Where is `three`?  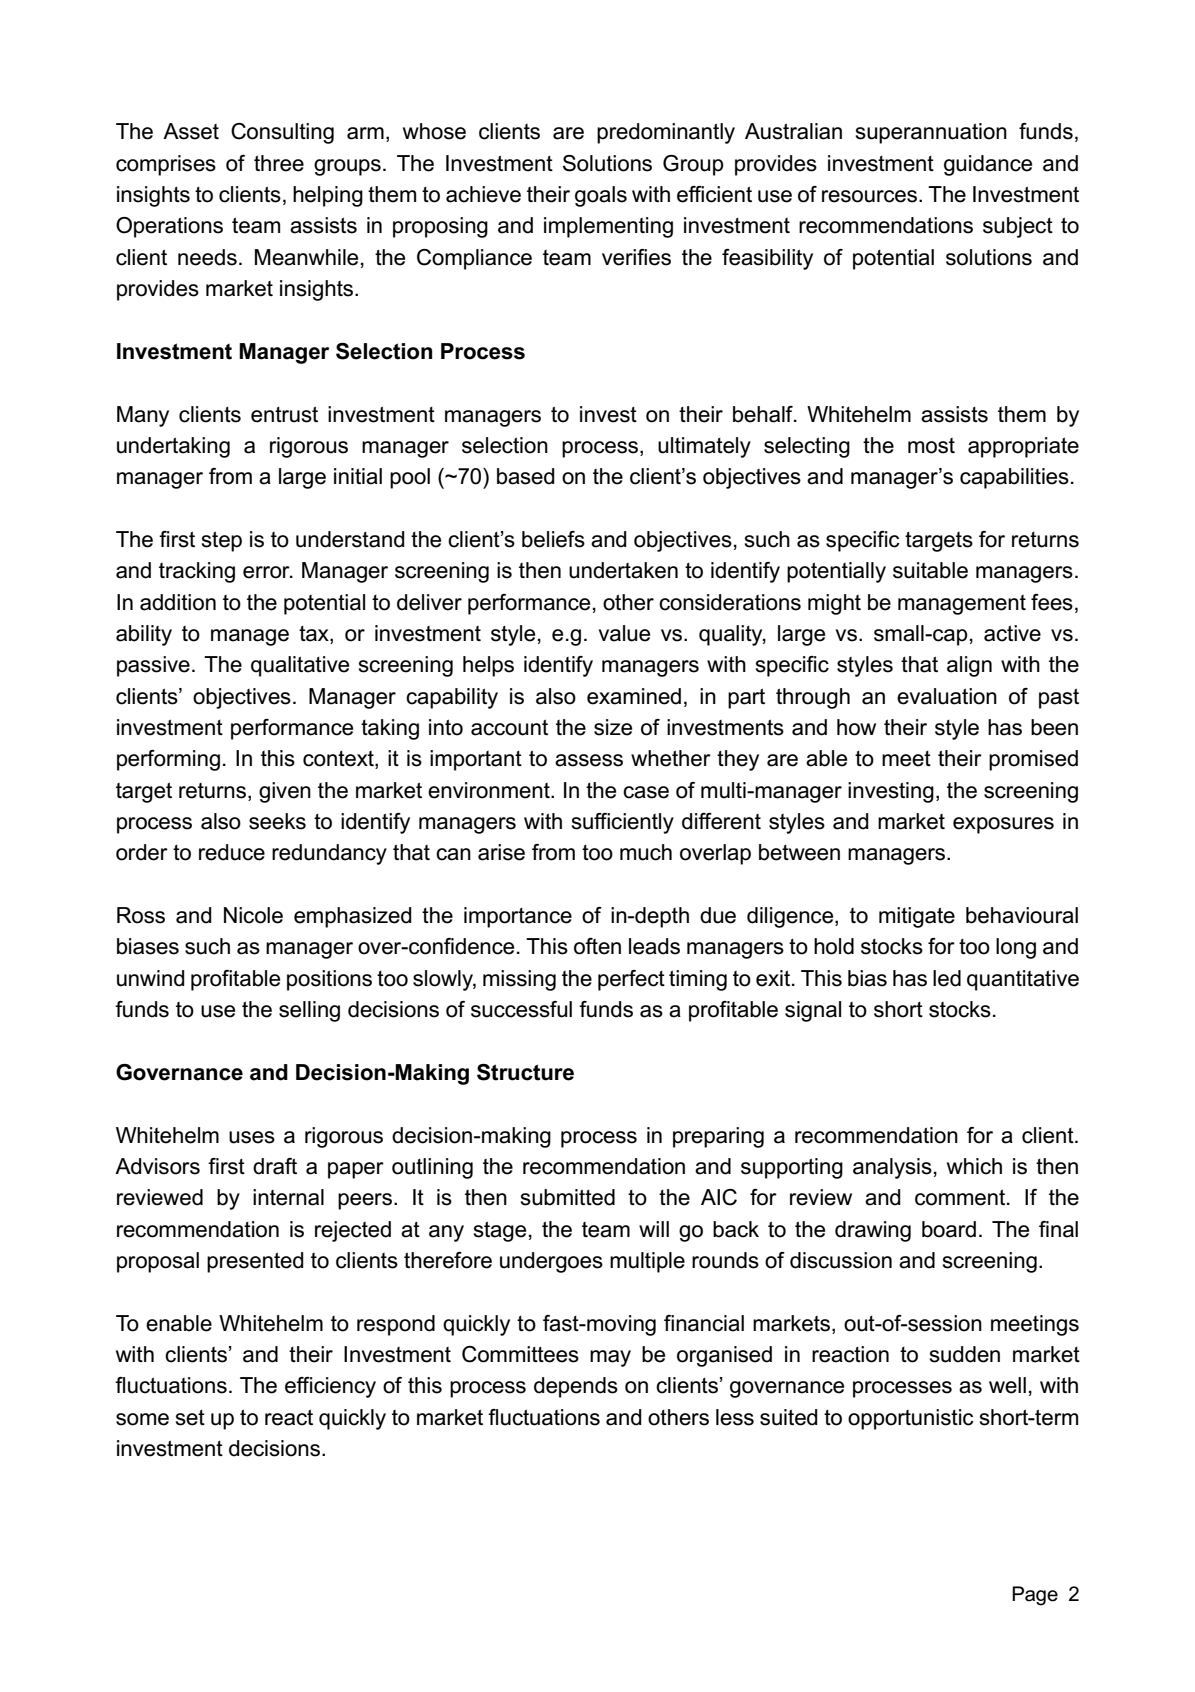 three is located at coordinates (279, 163).
